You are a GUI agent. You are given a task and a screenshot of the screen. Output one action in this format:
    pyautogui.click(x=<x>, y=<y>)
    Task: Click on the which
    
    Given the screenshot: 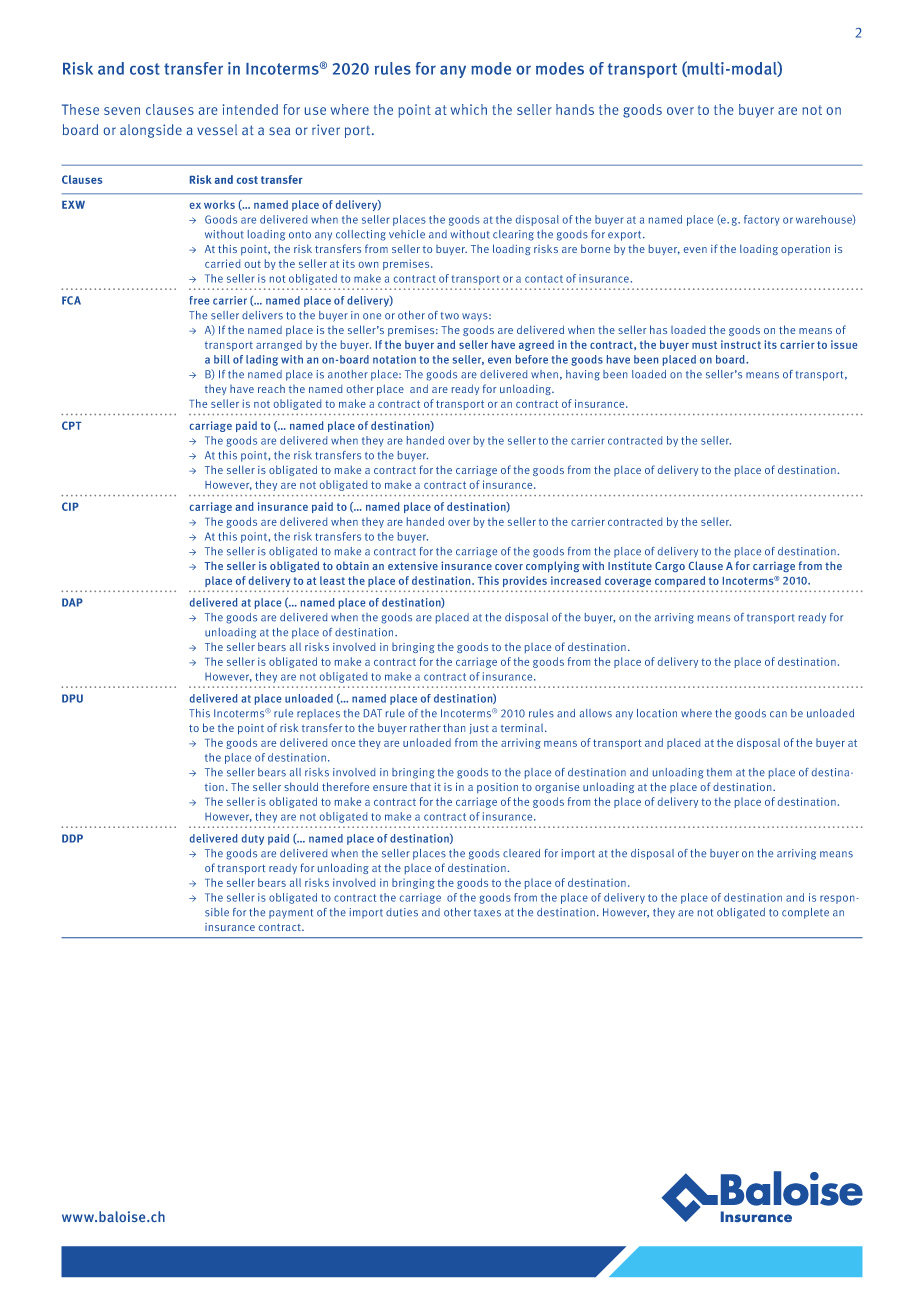 What is the action you would take?
    pyautogui.click(x=469, y=109)
